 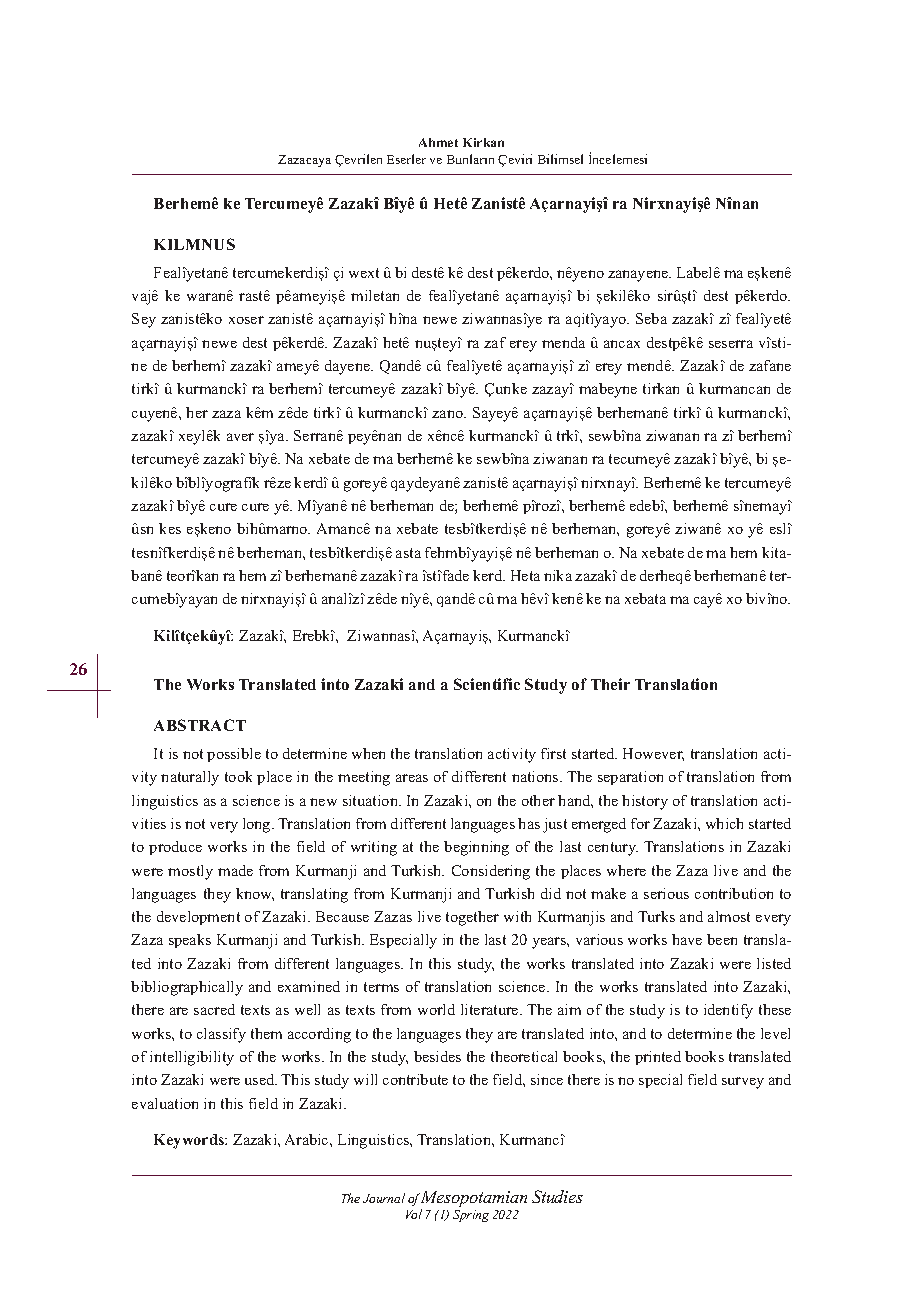 I want to click on nika, so click(x=558, y=575).
